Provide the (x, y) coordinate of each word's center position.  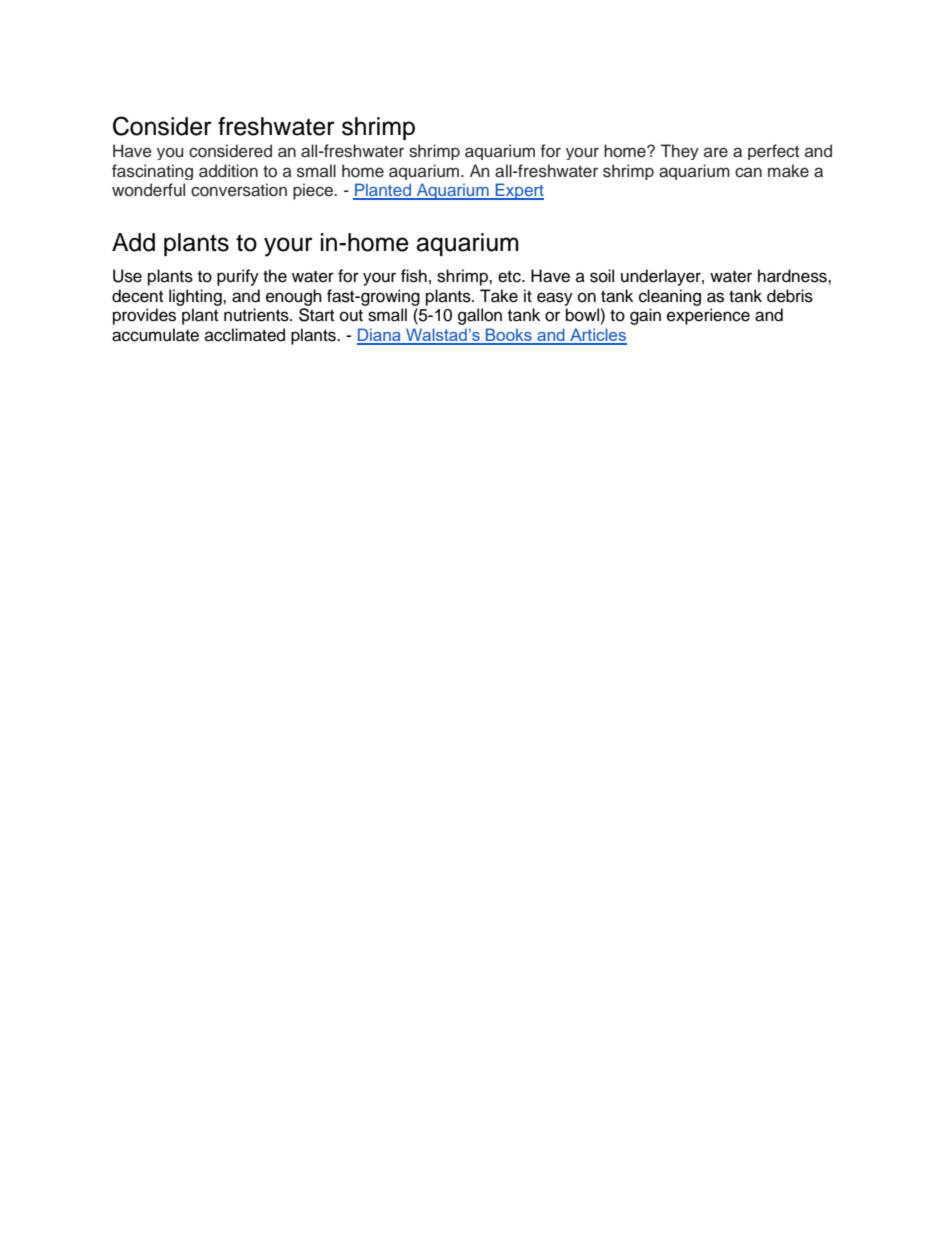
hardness (793, 276)
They (680, 152)
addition (228, 171)
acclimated (245, 335)
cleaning (670, 297)
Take (499, 296)
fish (414, 276)
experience (708, 316)
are (716, 152)
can (748, 172)
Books (509, 336)
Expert (519, 191)
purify (238, 277)
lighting (196, 297)
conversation (239, 190)
